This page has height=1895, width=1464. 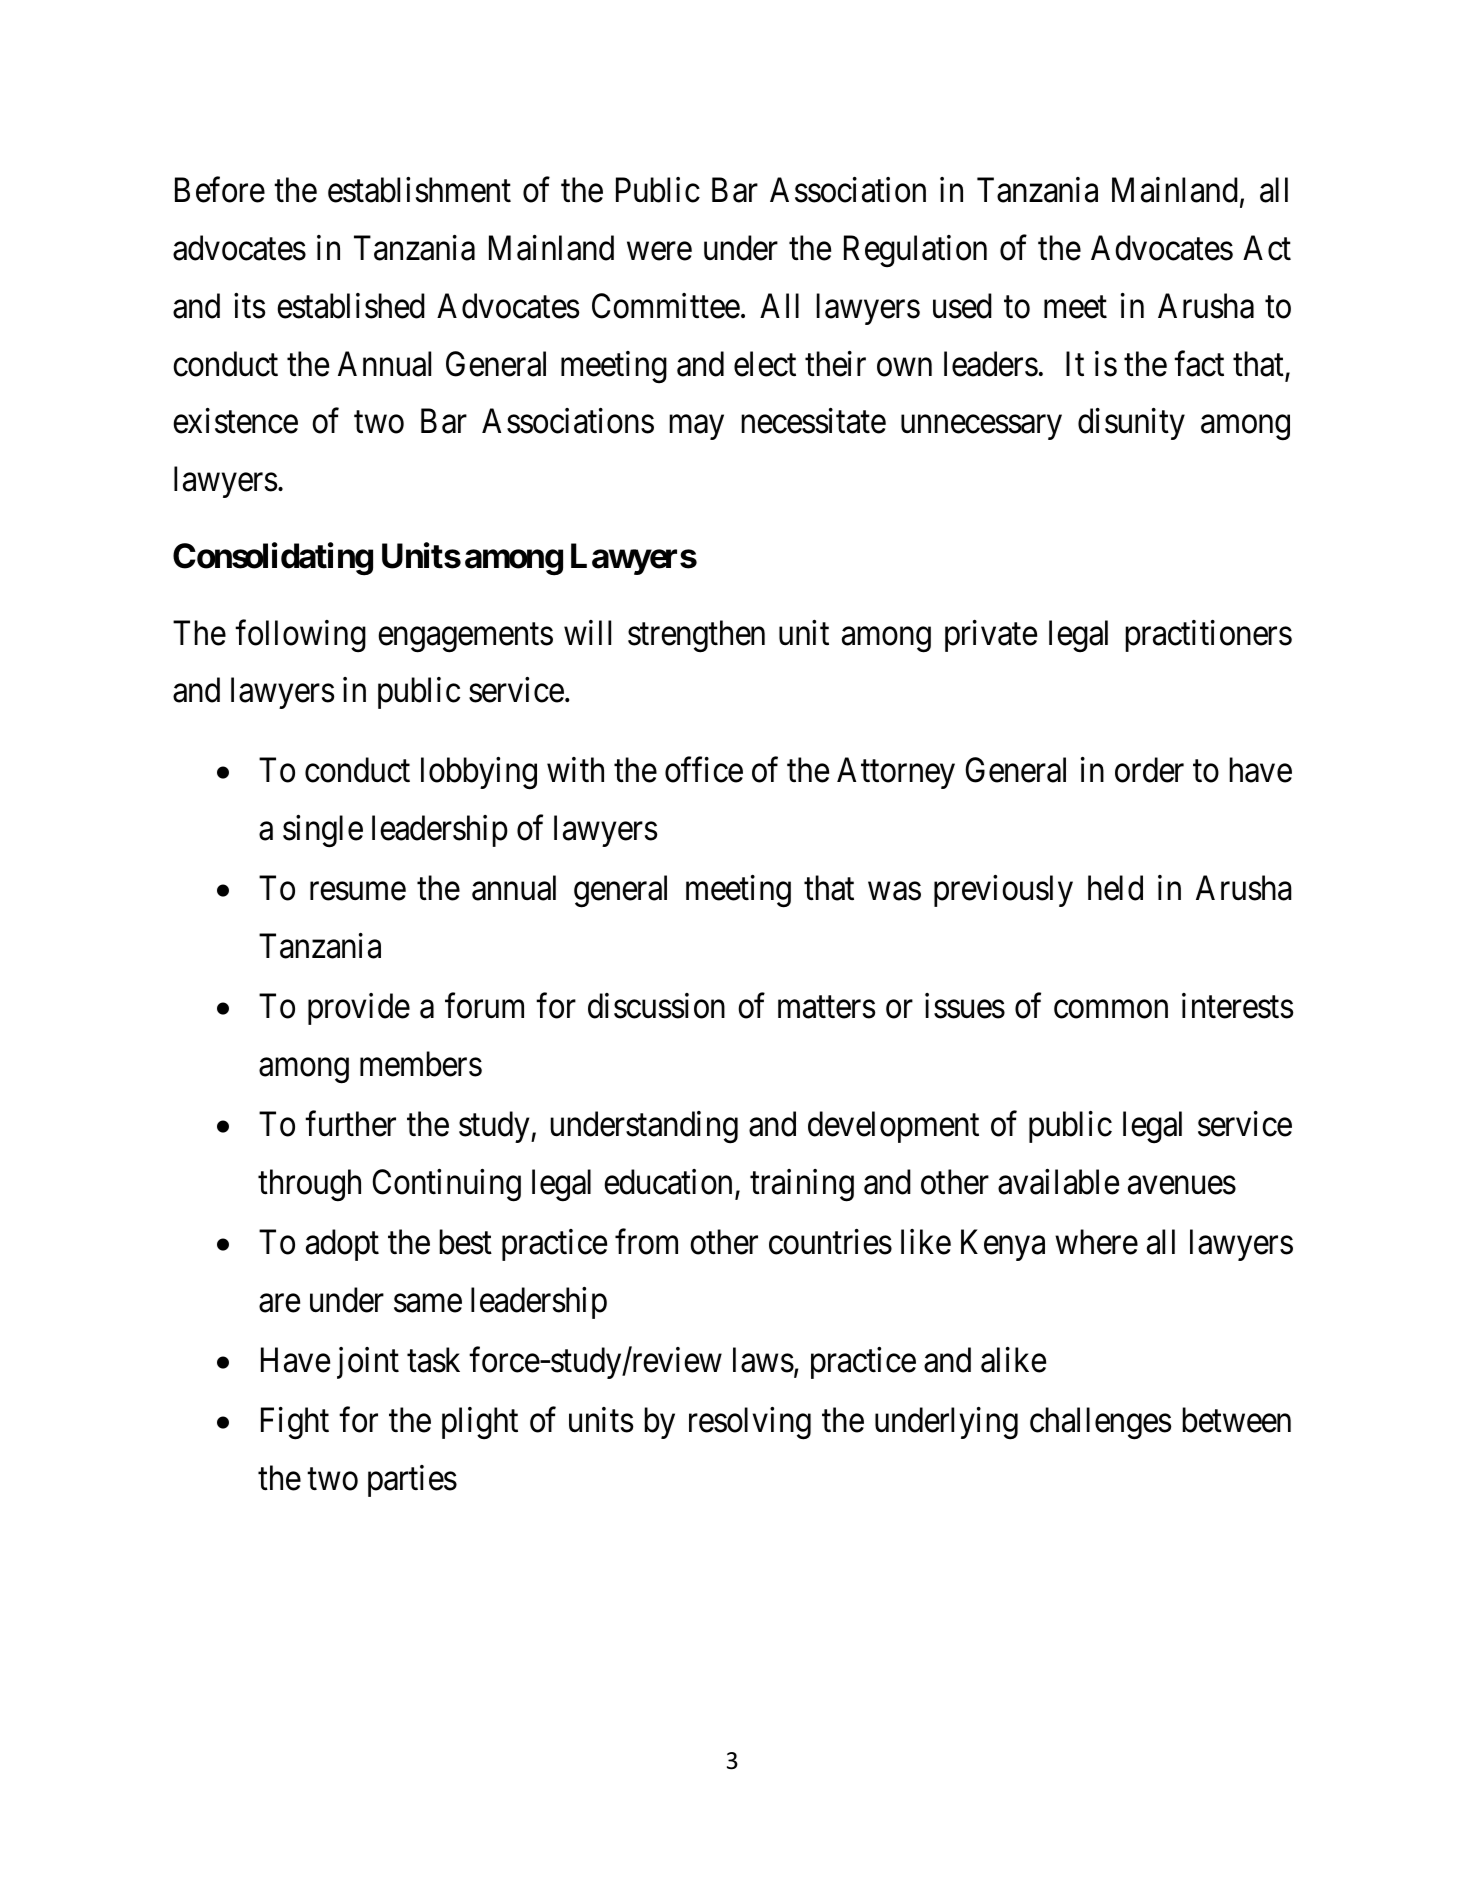 What do you see at coordinates (1208, 636) in the page?
I see `practitioners` at bounding box center [1208, 636].
